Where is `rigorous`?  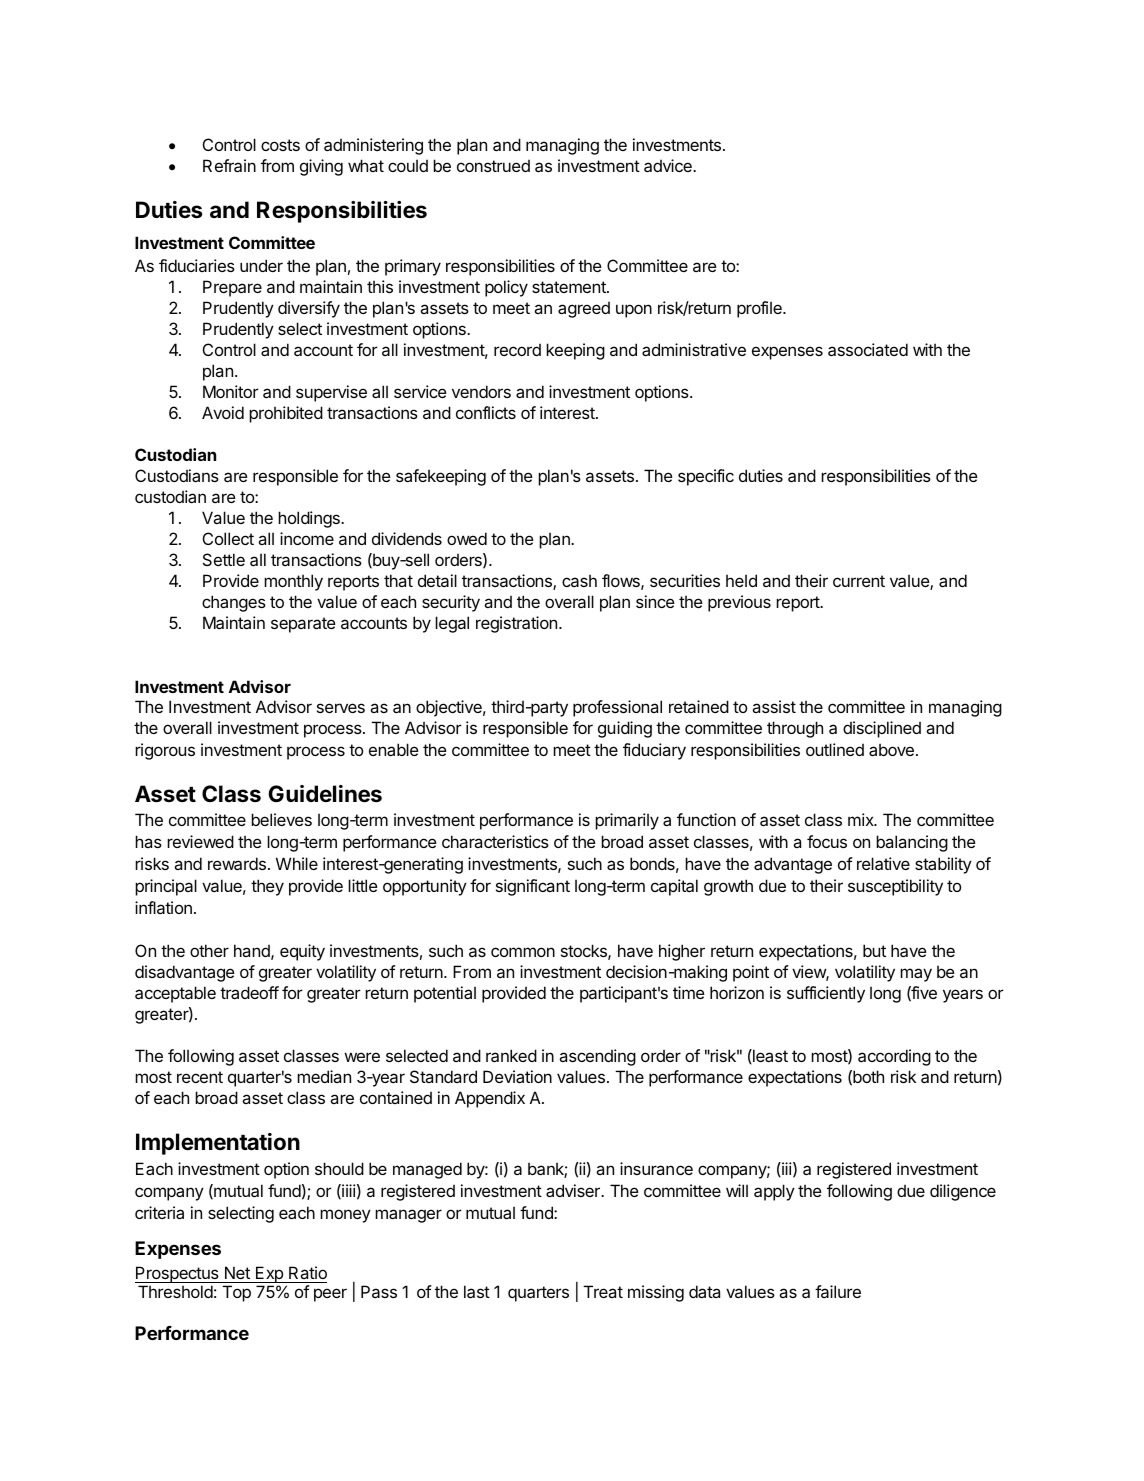 rigorous is located at coordinates (165, 751).
